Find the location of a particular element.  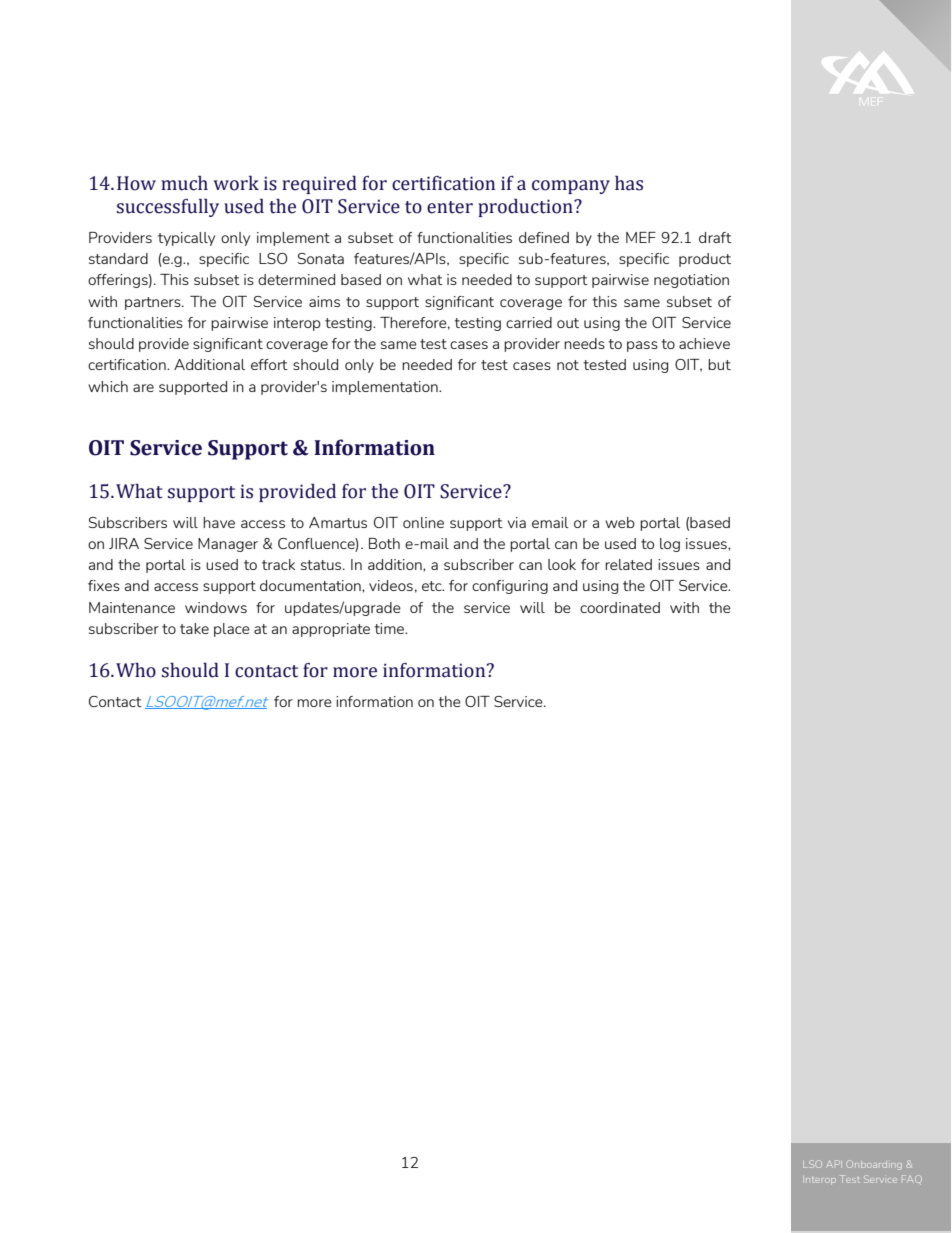

time is located at coordinates (391, 628).
